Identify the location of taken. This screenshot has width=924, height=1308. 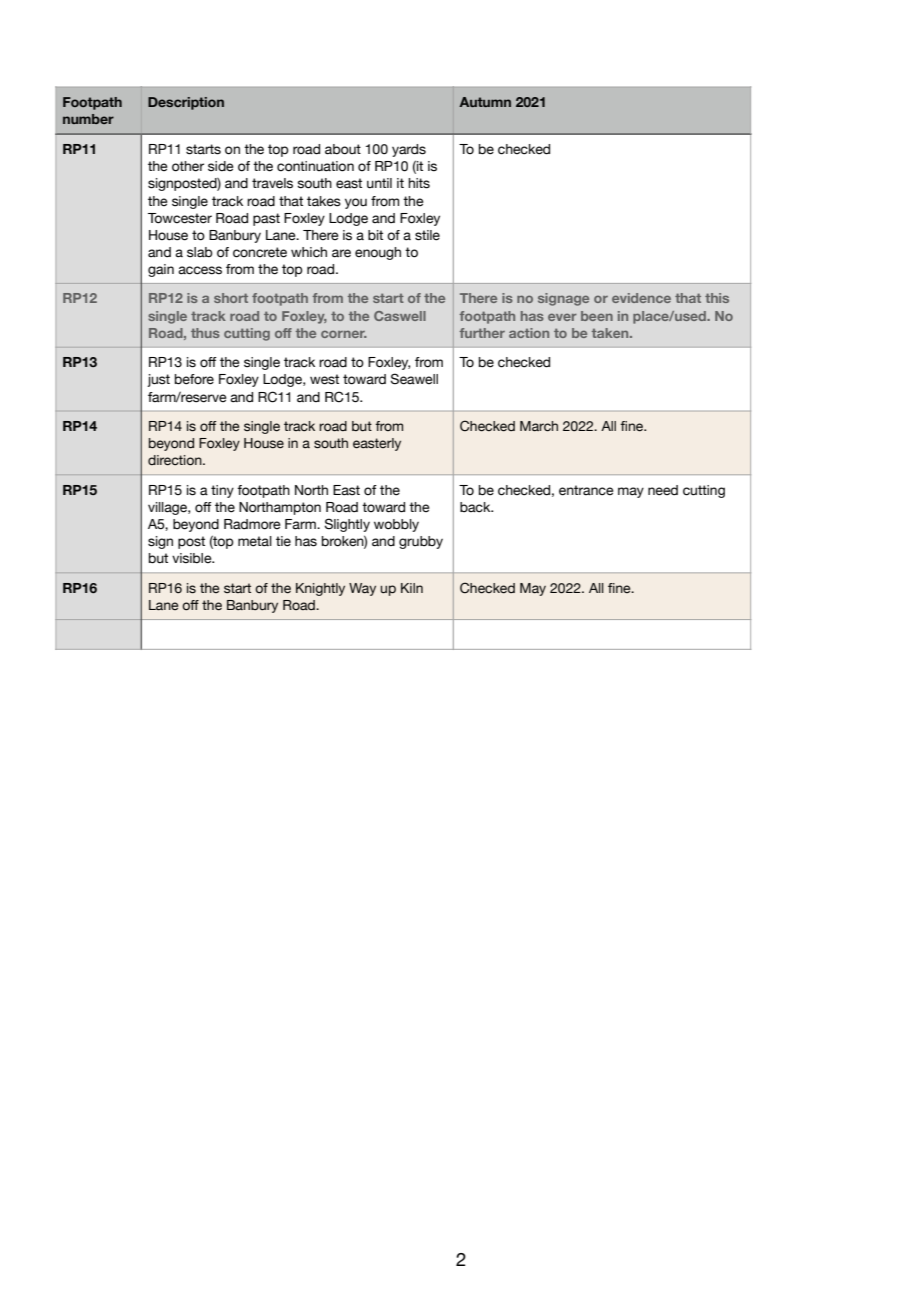
(611, 333).
